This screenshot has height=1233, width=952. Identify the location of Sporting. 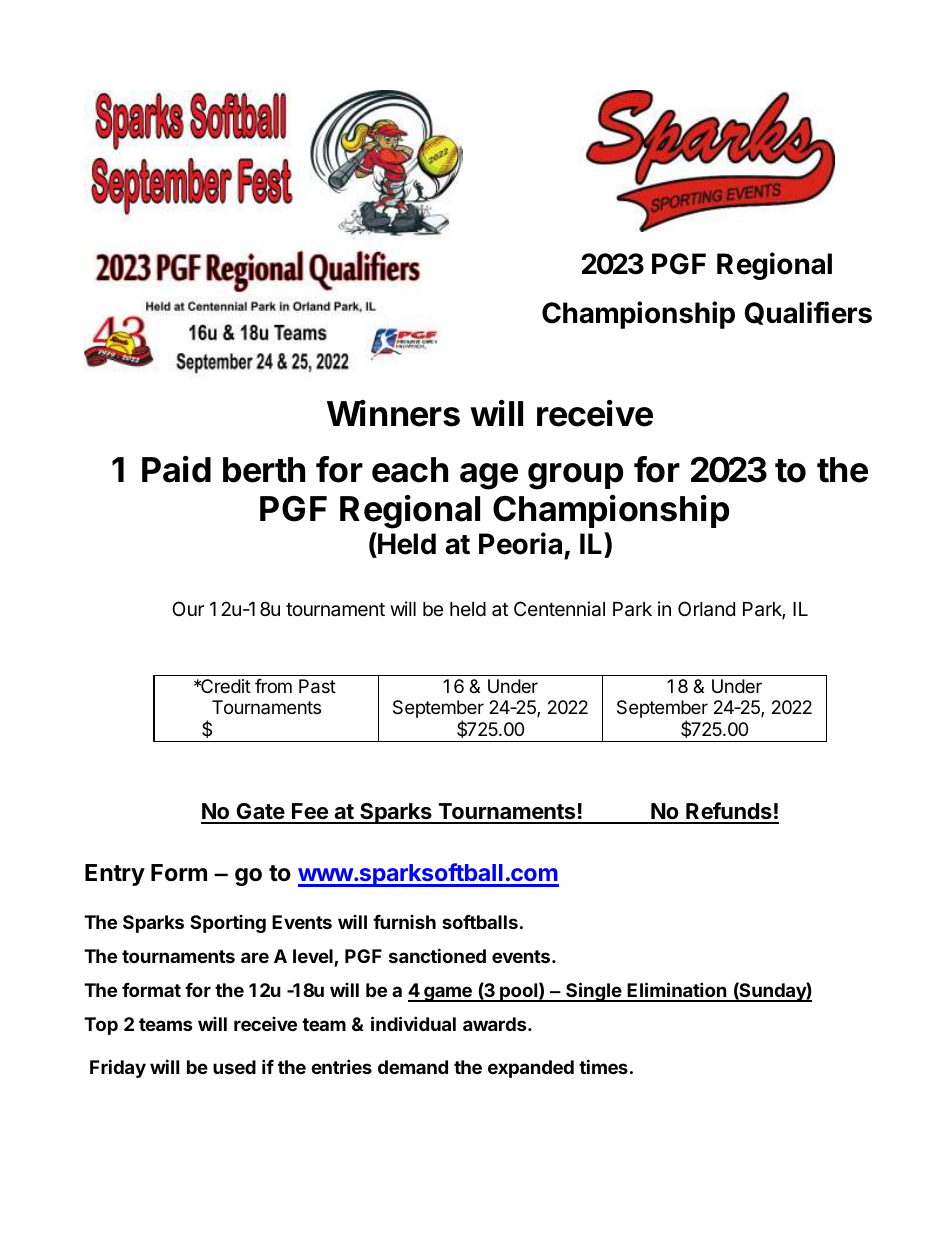
(228, 924).
